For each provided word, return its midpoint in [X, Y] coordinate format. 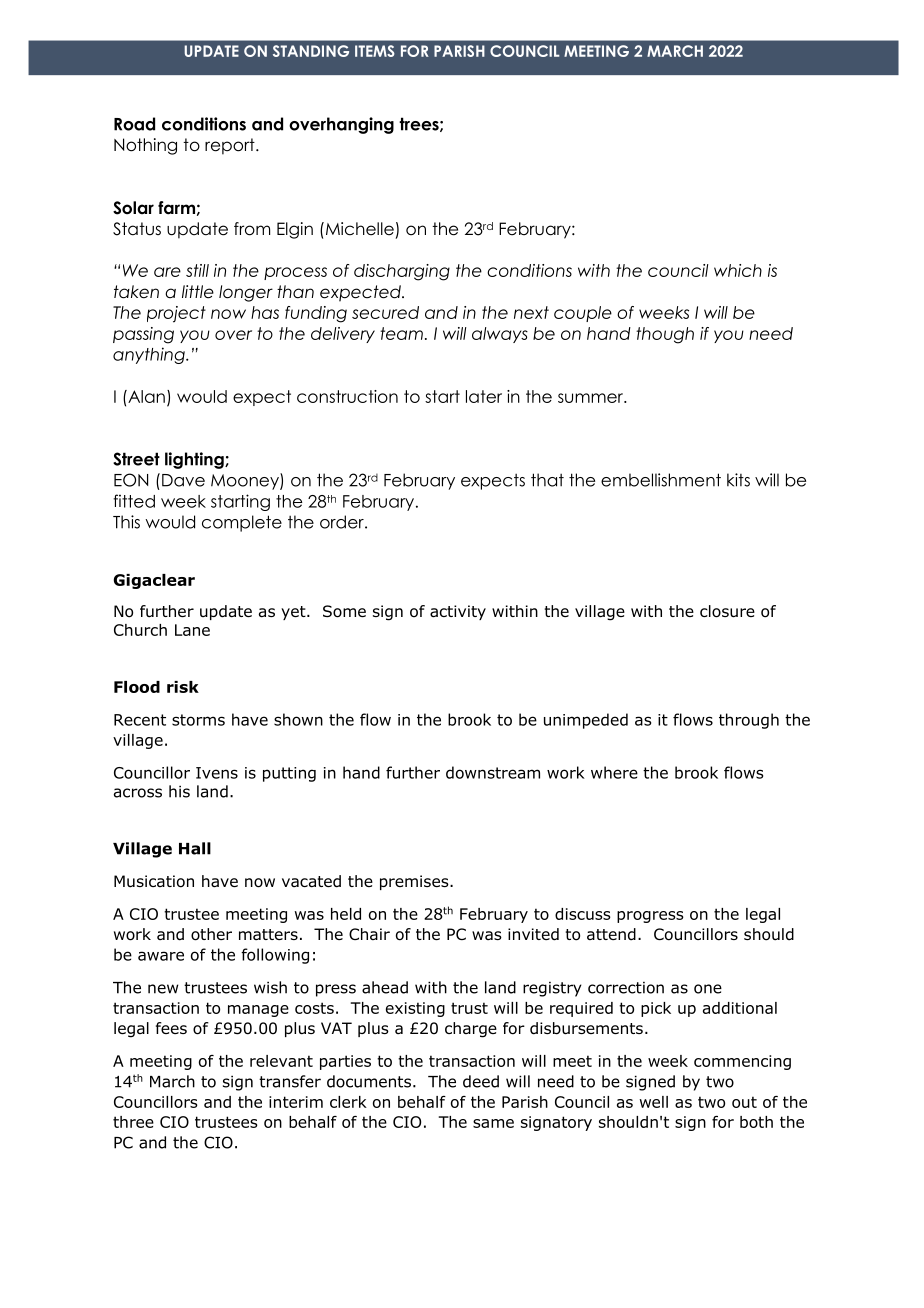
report [231, 146]
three [133, 1122]
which [738, 270]
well [653, 1102]
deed [481, 1081]
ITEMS [375, 51]
